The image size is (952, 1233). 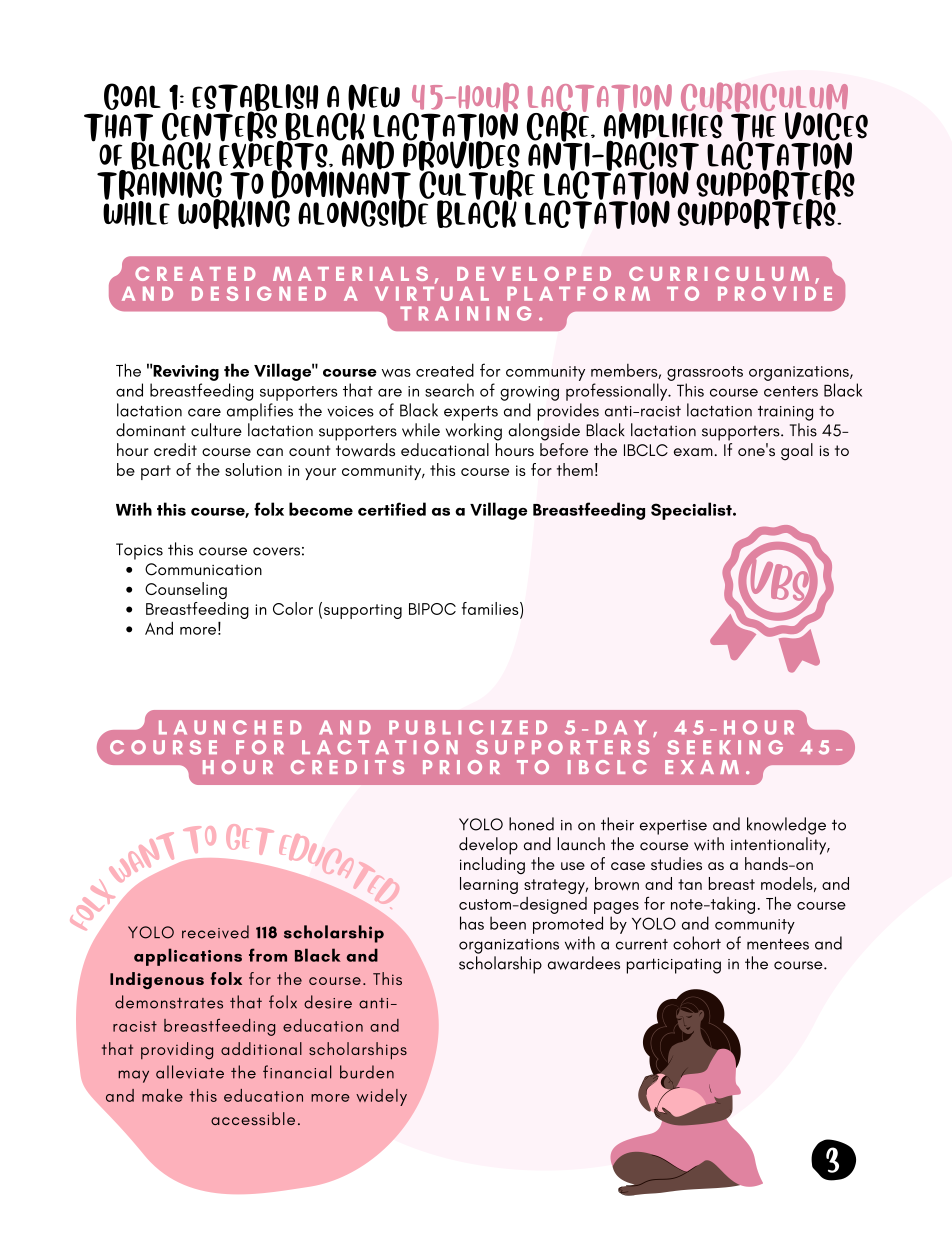 What do you see at coordinates (705, 373) in the image?
I see `grassroots` at bounding box center [705, 373].
